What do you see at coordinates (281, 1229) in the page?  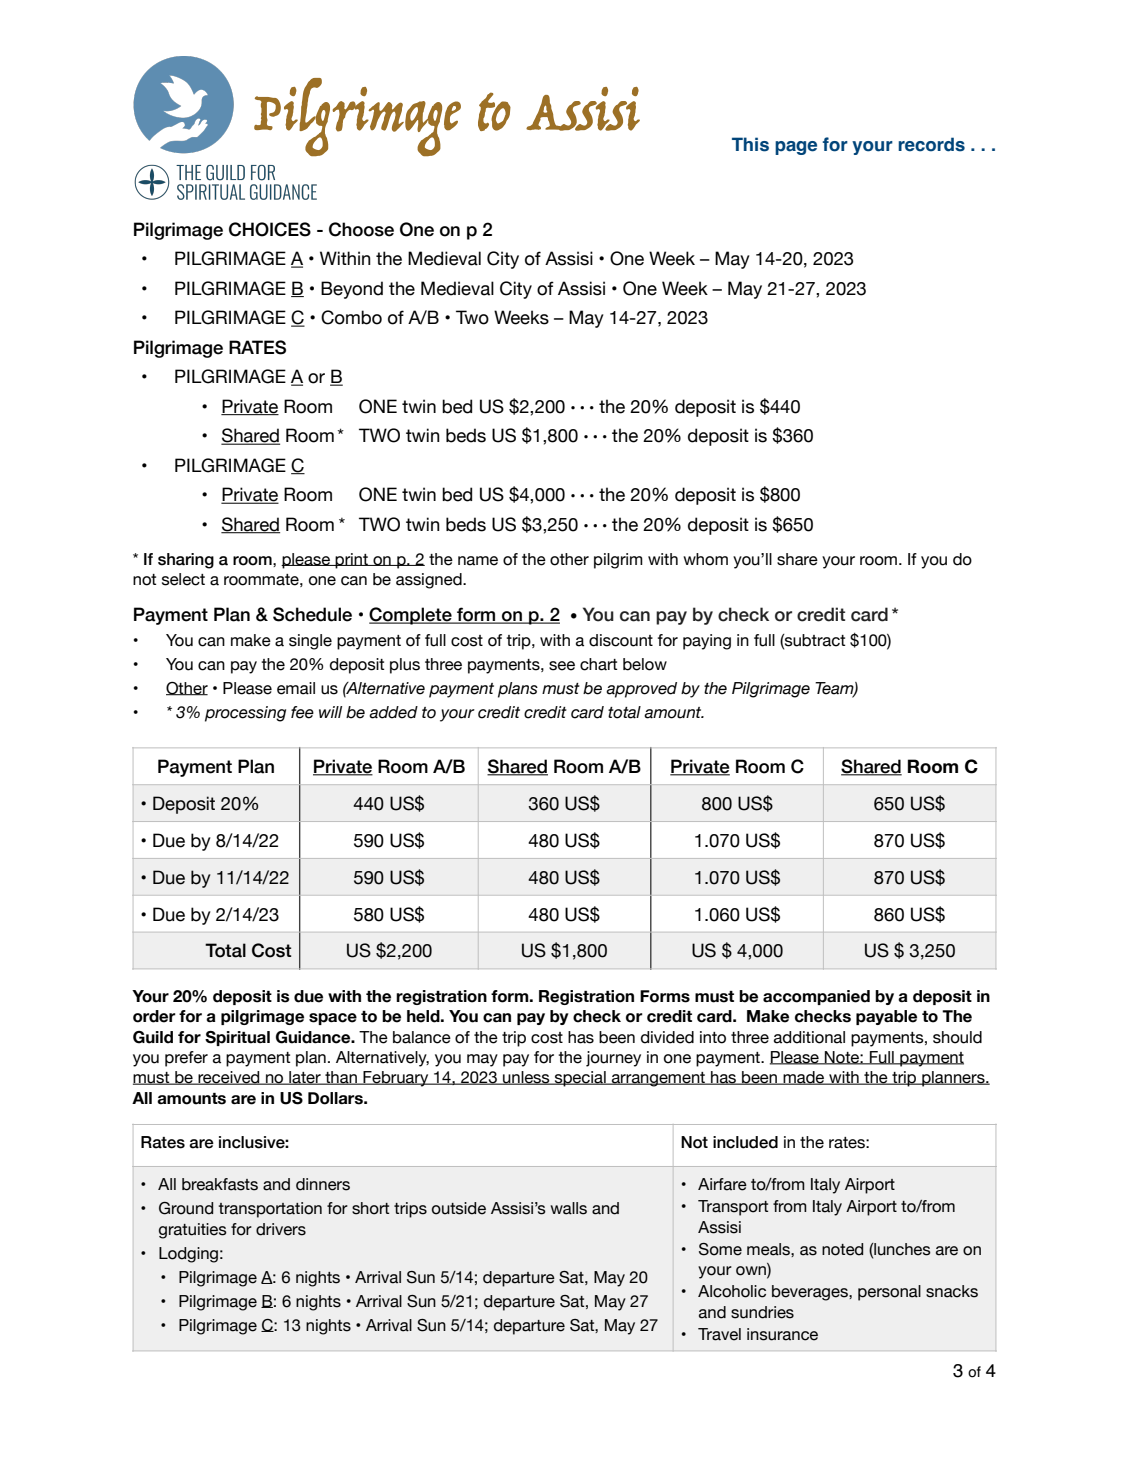 I see `drivers` at bounding box center [281, 1229].
